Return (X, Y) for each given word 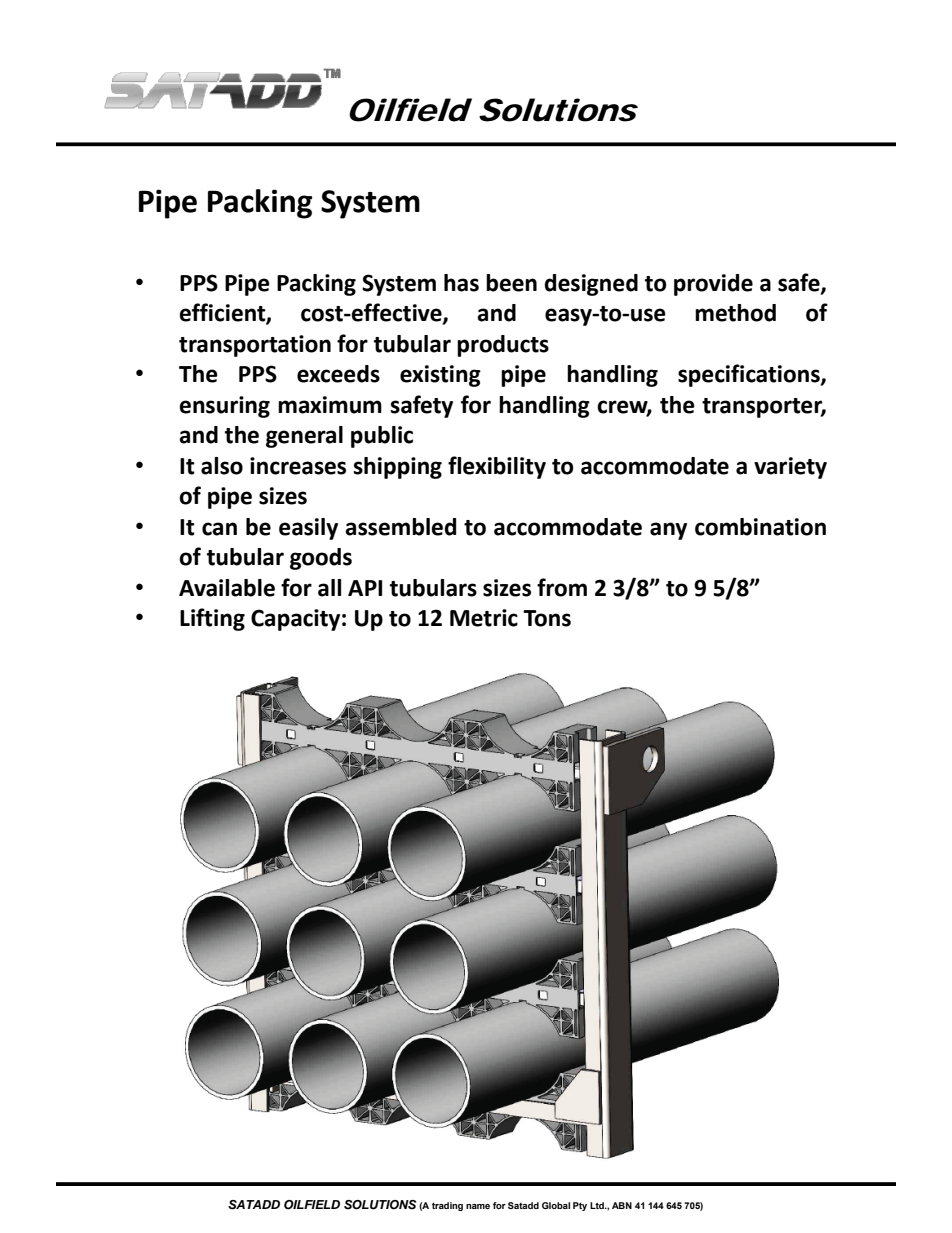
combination (760, 527)
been (511, 283)
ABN (622, 1205)
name (478, 1206)
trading (447, 1206)
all (329, 588)
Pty (580, 1206)
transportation (255, 346)
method (735, 313)
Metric (484, 618)
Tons (547, 618)
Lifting (212, 619)
